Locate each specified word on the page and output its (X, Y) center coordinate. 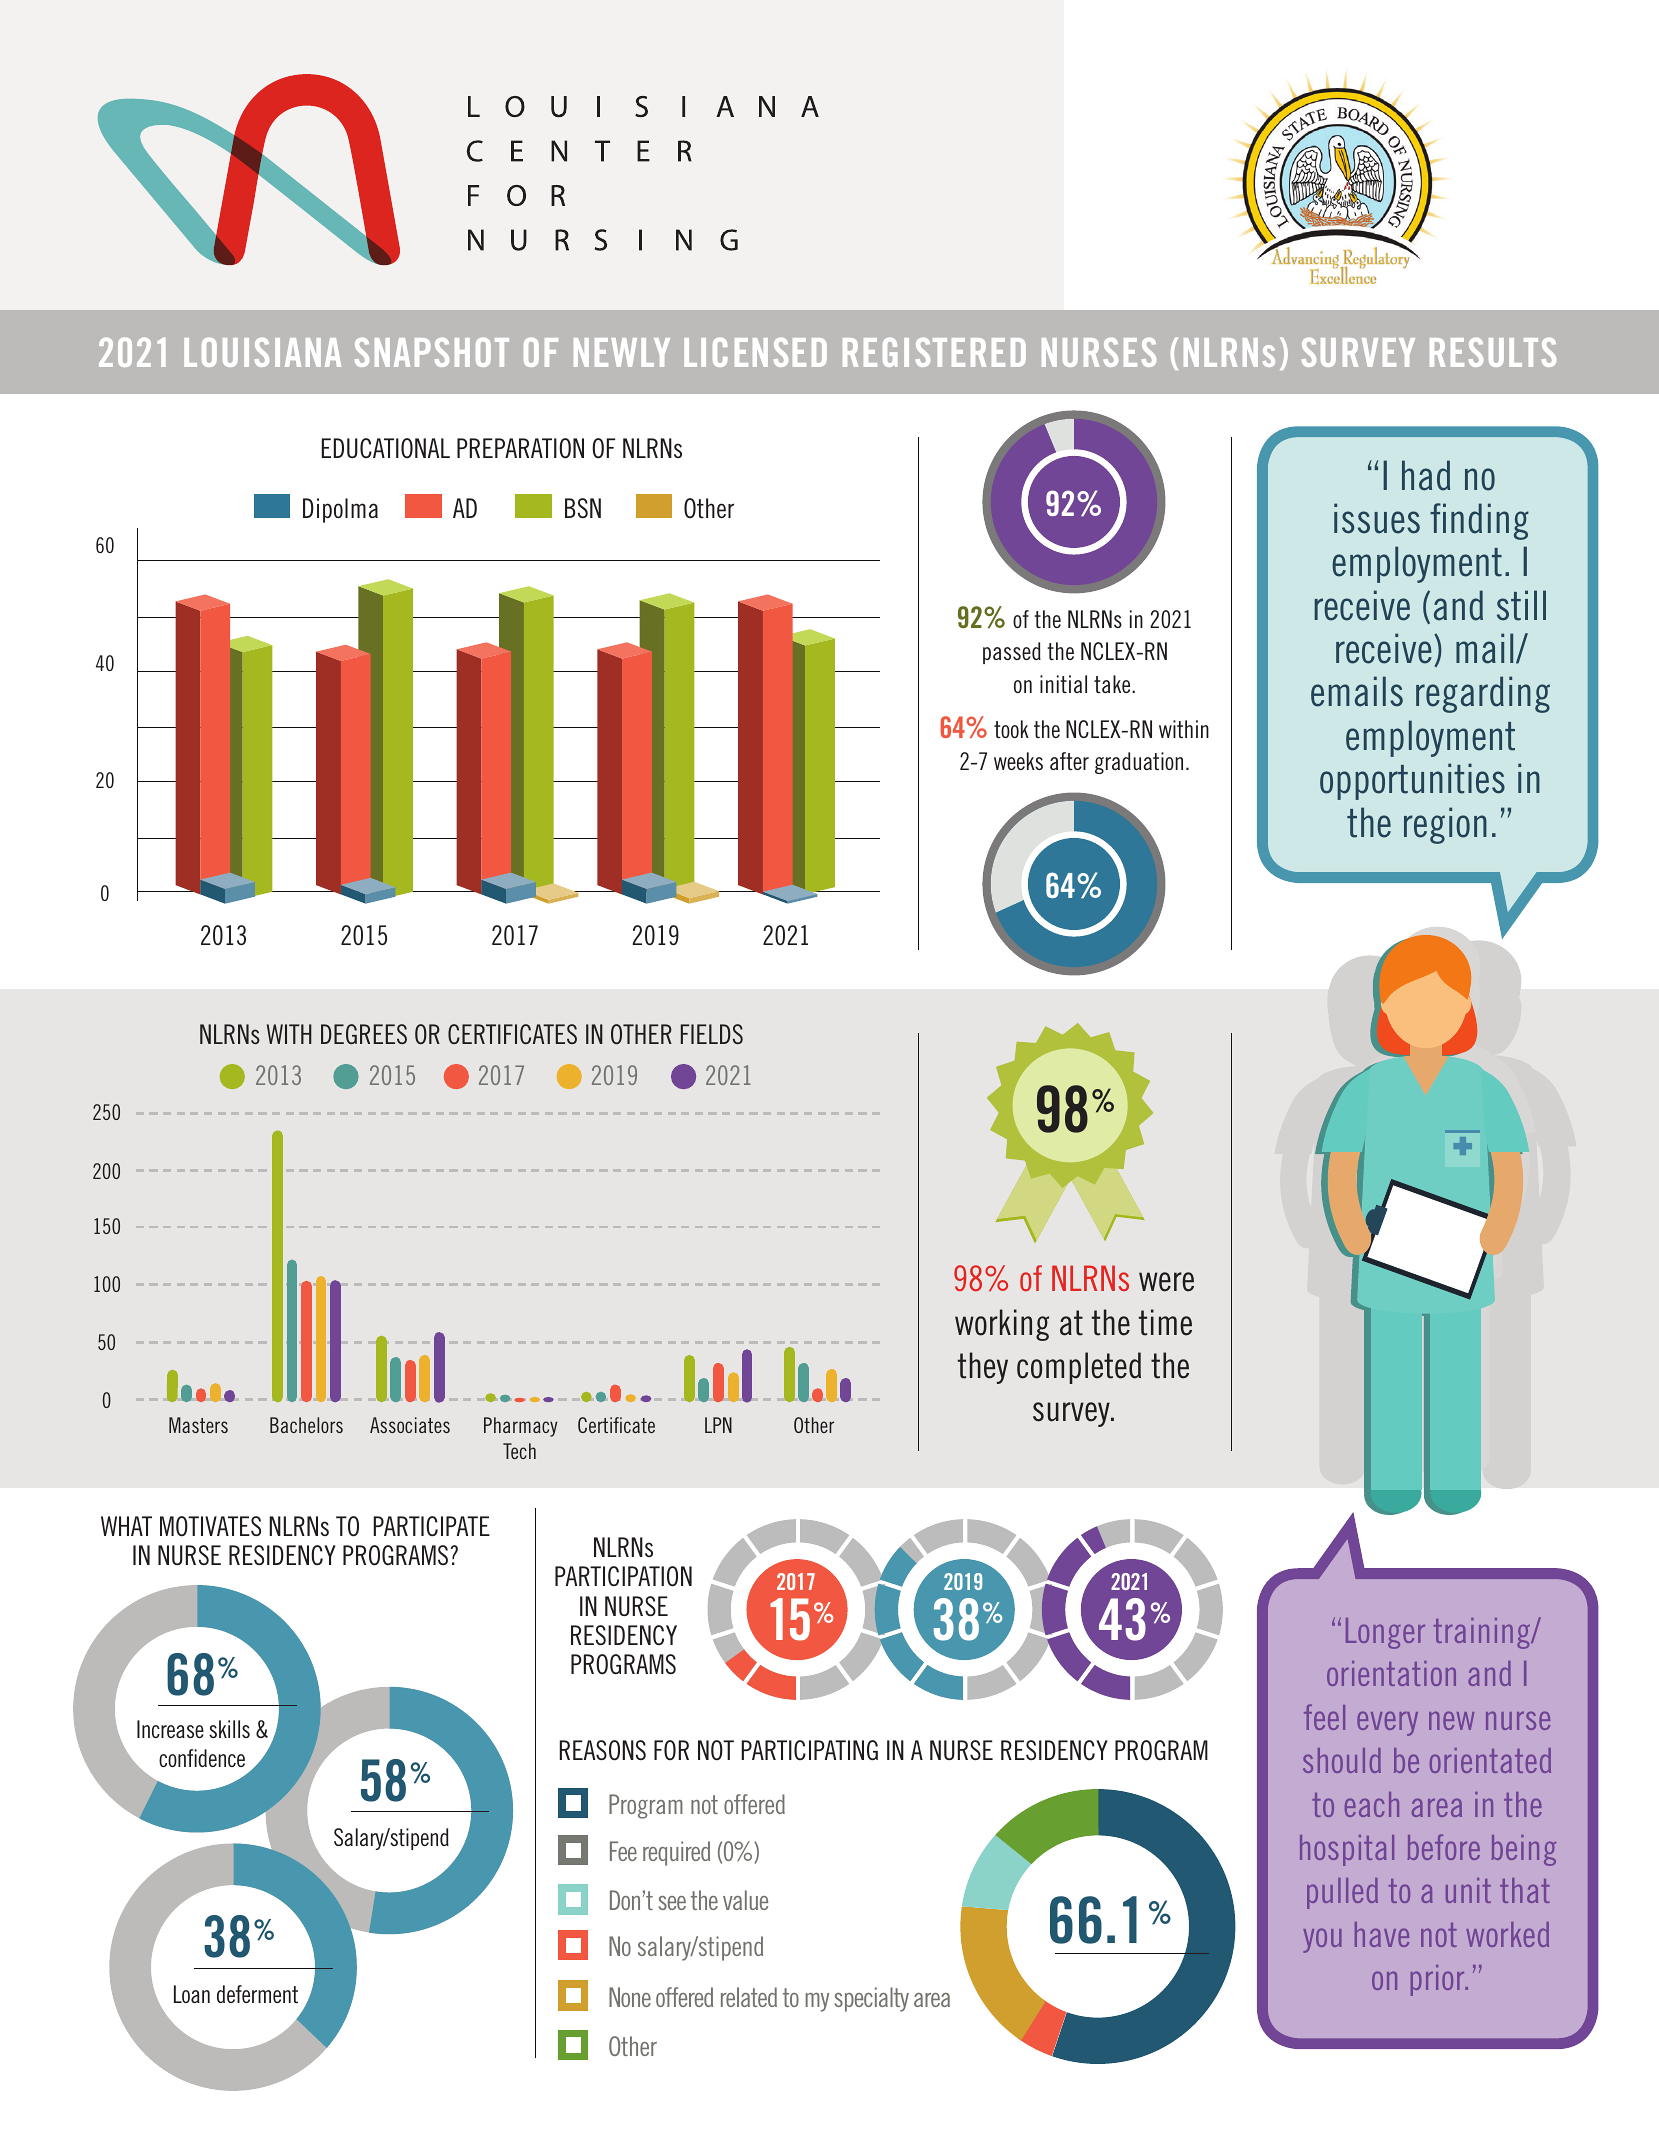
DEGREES (364, 1034)
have (1382, 1934)
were (1166, 1282)
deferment (257, 1994)
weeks (1018, 761)
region (1445, 825)
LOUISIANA (262, 352)
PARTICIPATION (623, 1576)
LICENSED (755, 352)
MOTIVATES (210, 1526)
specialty (872, 1999)
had (1426, 475)
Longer (1385, 1633)
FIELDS (712, 1034)
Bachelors (306, 1425)
